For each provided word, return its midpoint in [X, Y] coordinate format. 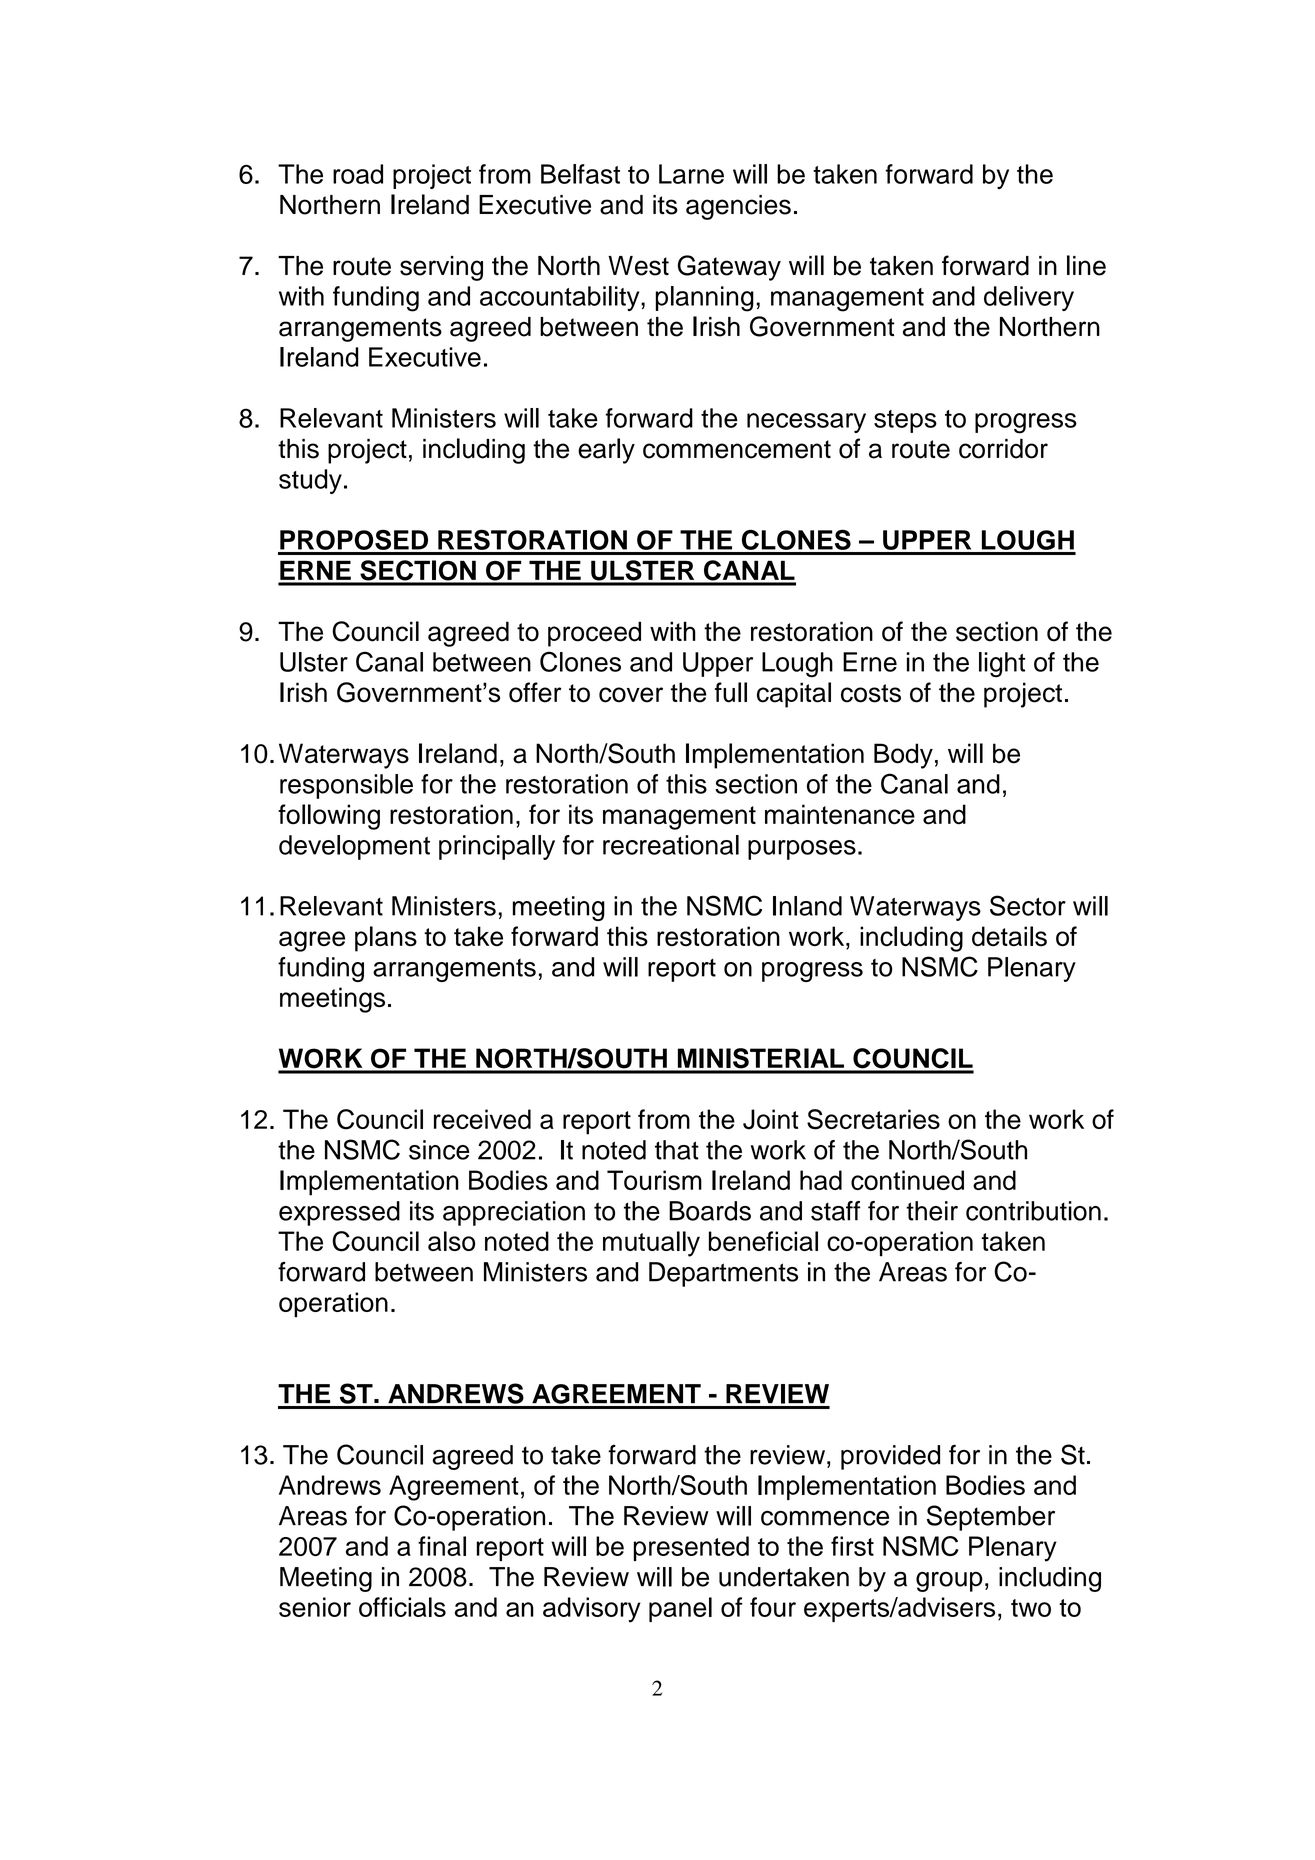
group [949, 1581]
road [358, 174]
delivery [1029, 298]
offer [535, 692]
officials [402, 1607]
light [1002, 665]
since [439, 1150]
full [731, 692]
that [677, 1150]
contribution [1033, 1211]
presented [691, 1548]
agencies [738, 207]
